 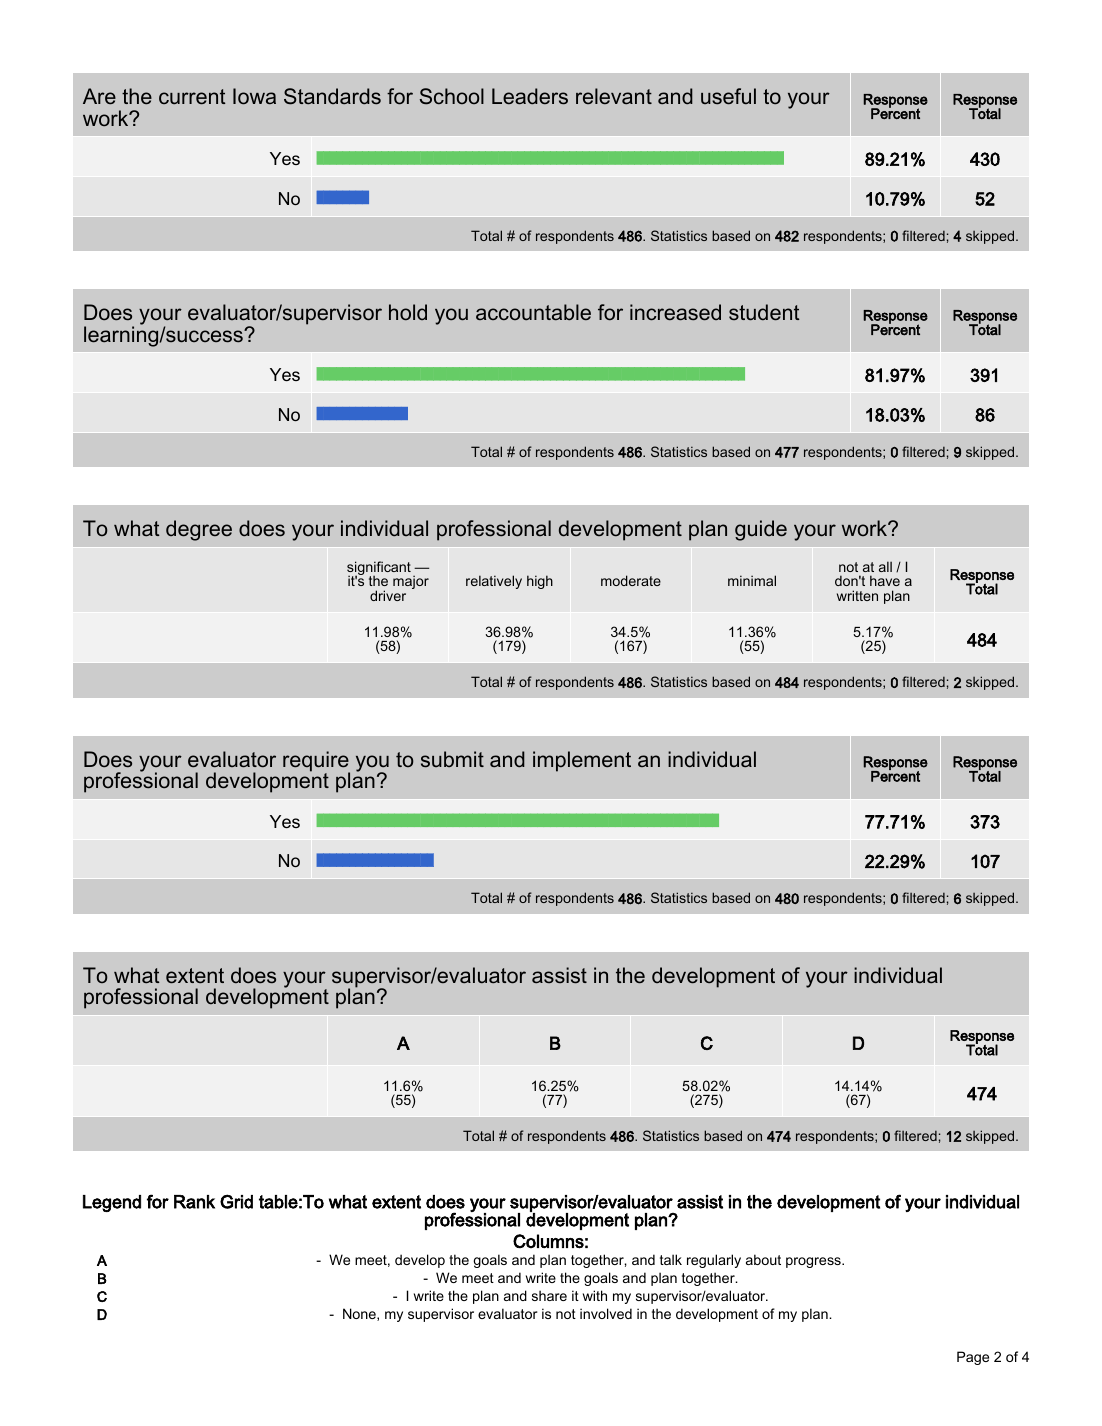 I want to click on implement, so click(x=582, y=761).
